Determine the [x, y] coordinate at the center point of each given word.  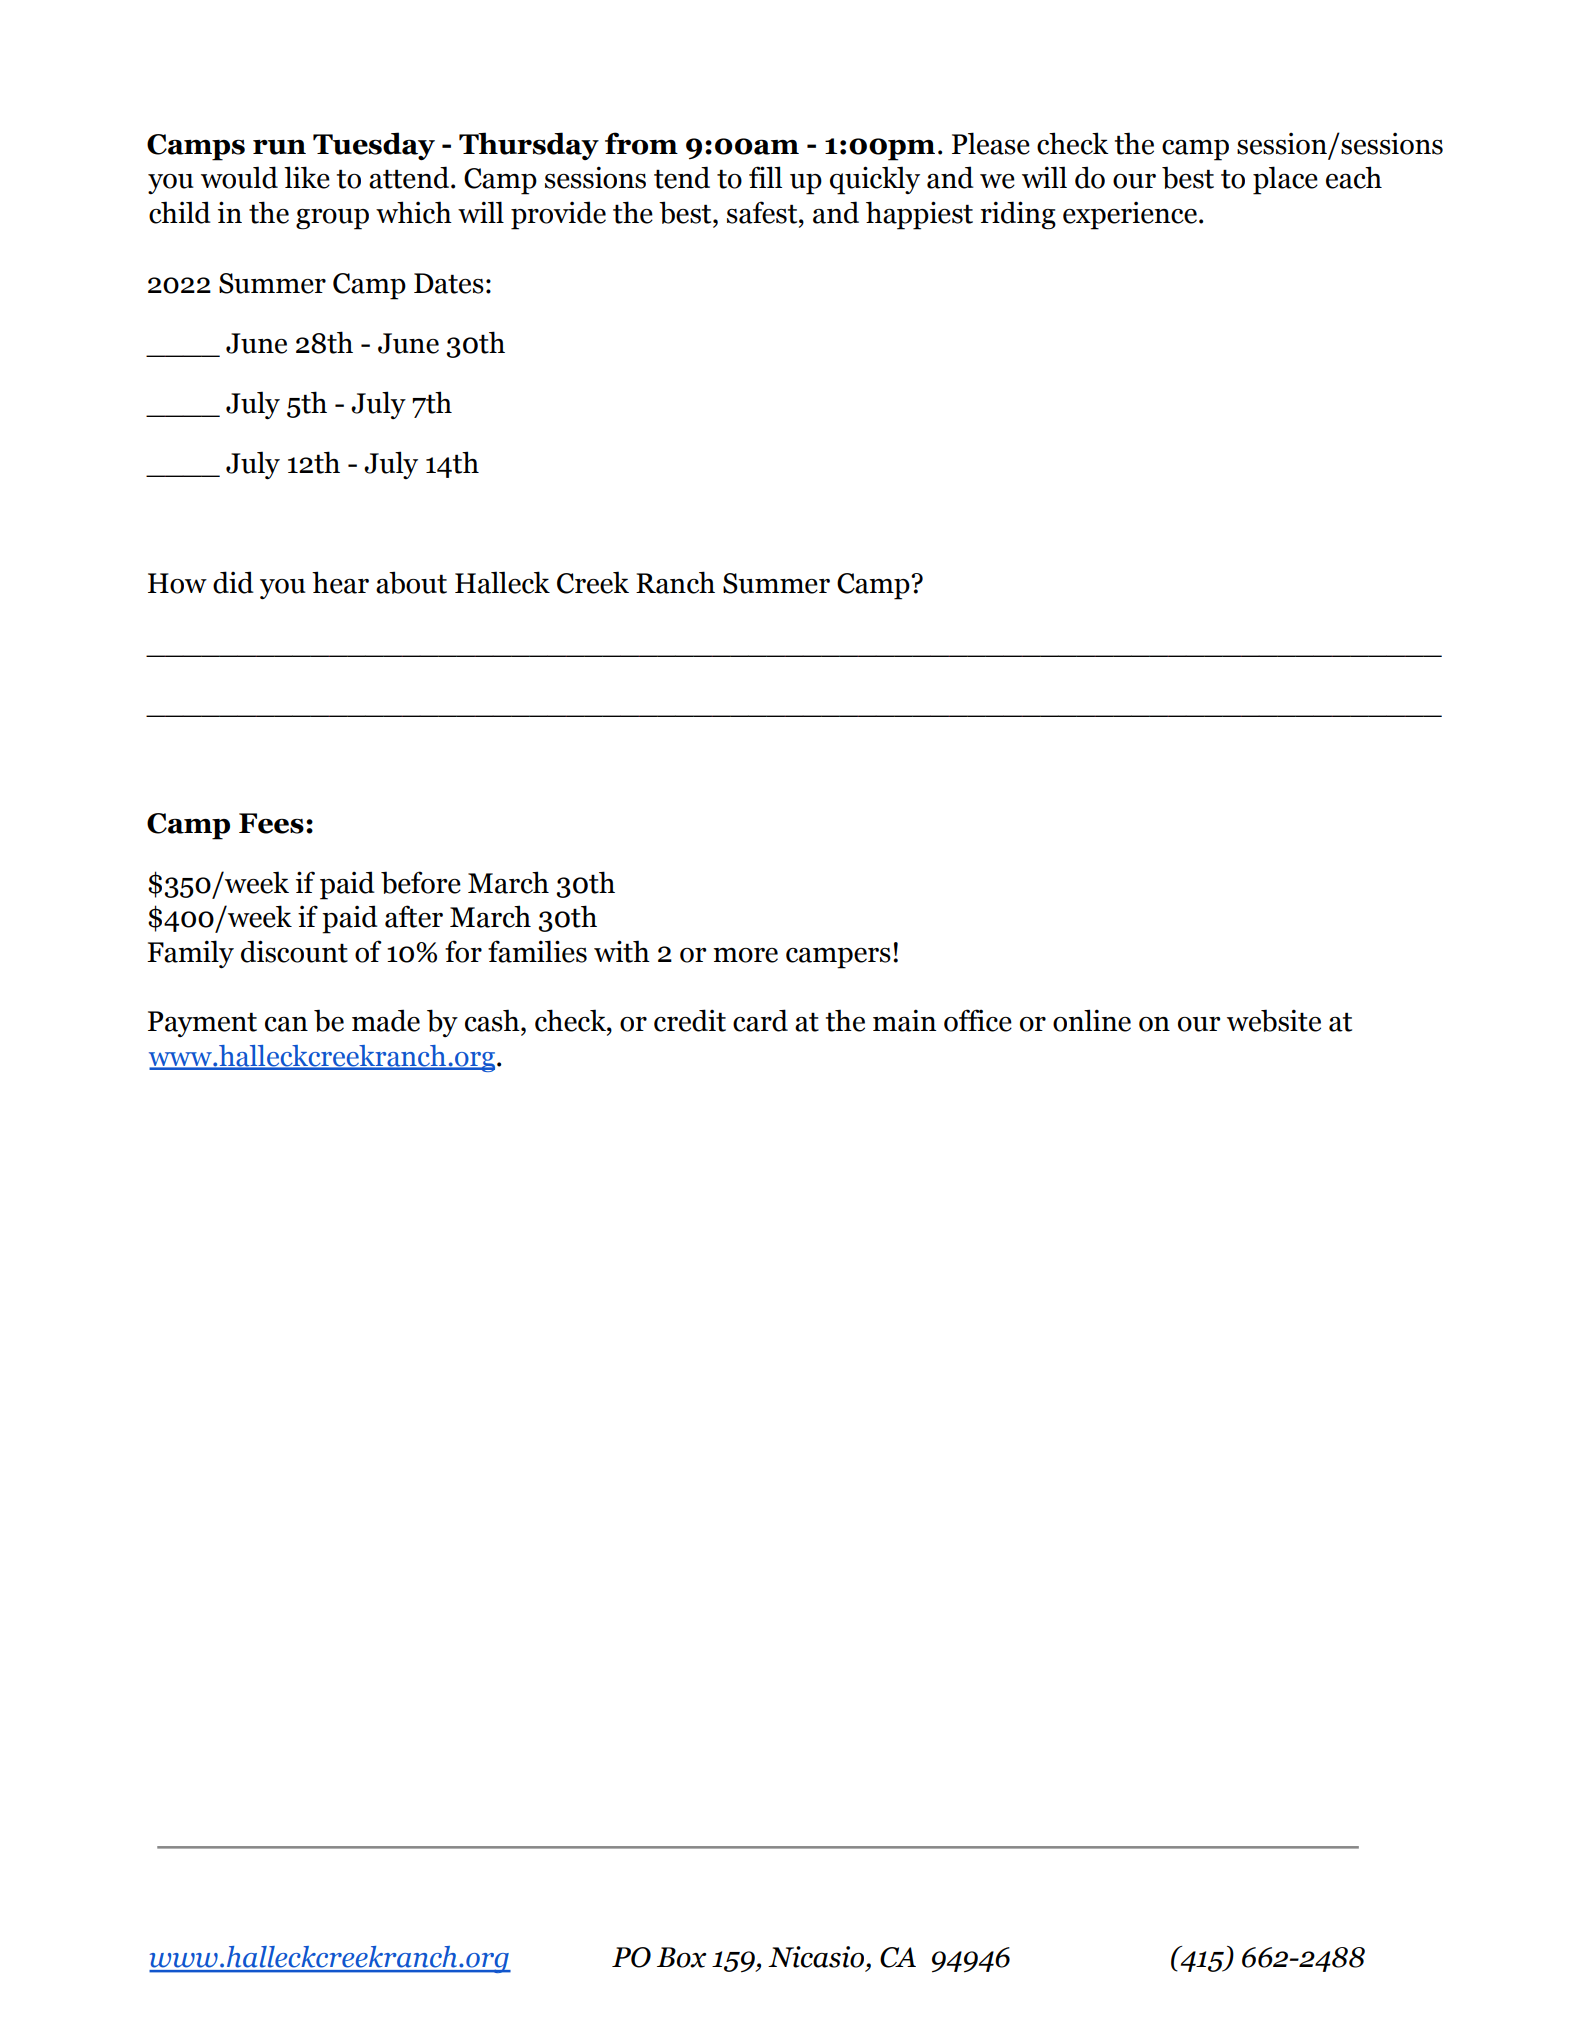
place [1285, 180]
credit [690, 1020]
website [1274, 1020]
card [760, 1020]
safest [763, 212]
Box [682, 1957]
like [307, 177]
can [286, 1024]
